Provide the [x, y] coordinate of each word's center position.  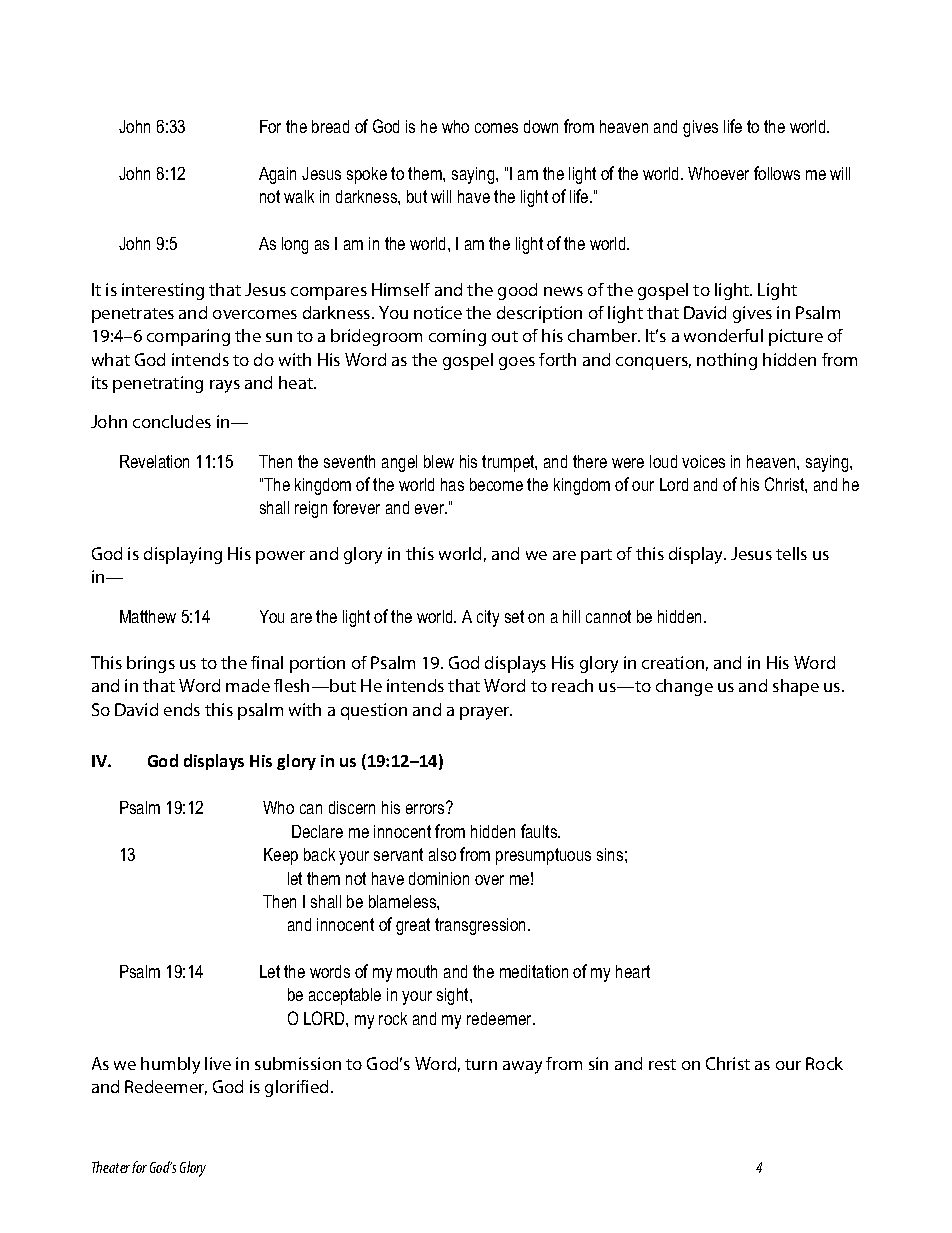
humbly [170, 1065]
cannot [608, 616]
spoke [367, 175]
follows [777, 173]
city [488, 618]
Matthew [148, 616]
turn [481, 1064]
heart [633, 971]
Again [277, 175]
